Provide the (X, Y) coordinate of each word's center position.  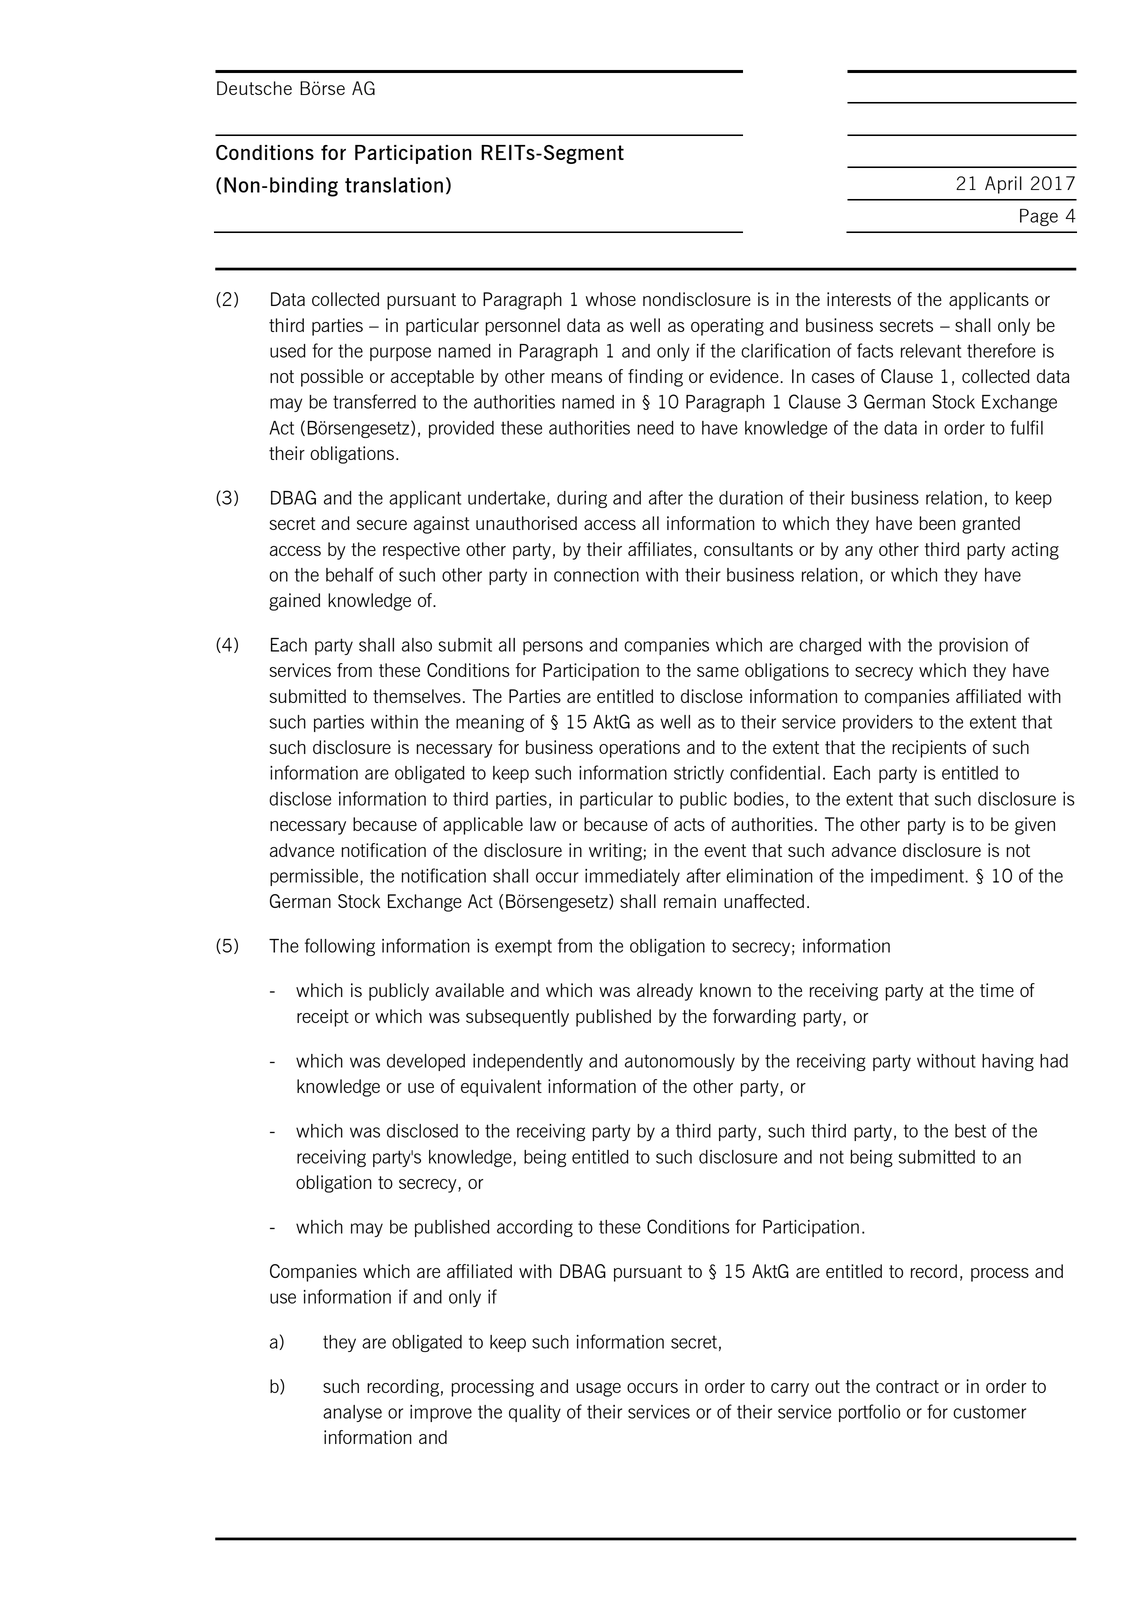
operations (639, 749)
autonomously (680, 1062)
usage (598, 1390)
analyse (352, 1413)
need (655, 428)
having (1008, 1062)
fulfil (1026, 427)
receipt (323, 1018)
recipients (929, 749)
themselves (417, 696)
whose (611, 299)
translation (394, 185)
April (1003, 185)
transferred (374, 401)
